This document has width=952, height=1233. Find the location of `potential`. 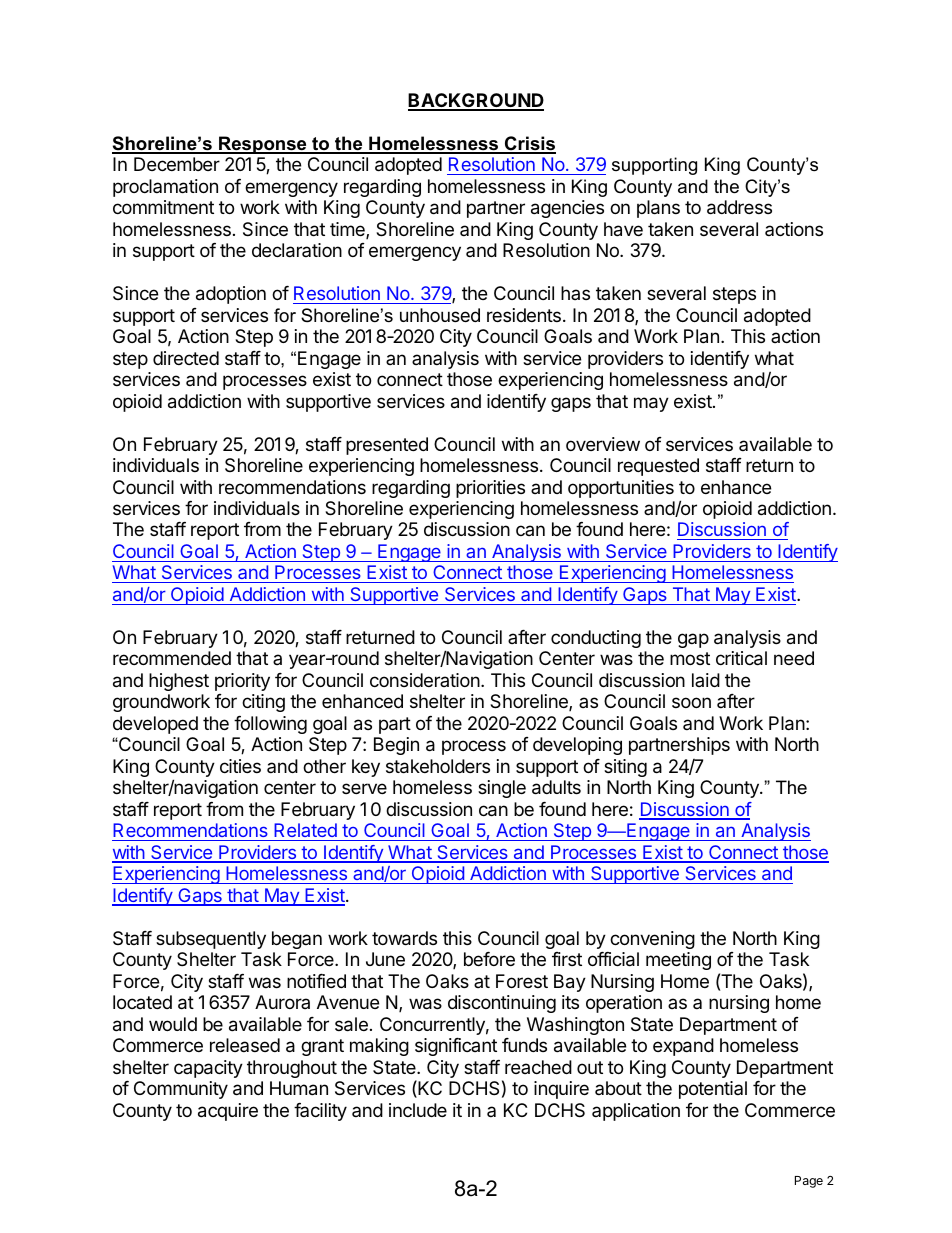

potential is located at coordinates (713, 1090).
